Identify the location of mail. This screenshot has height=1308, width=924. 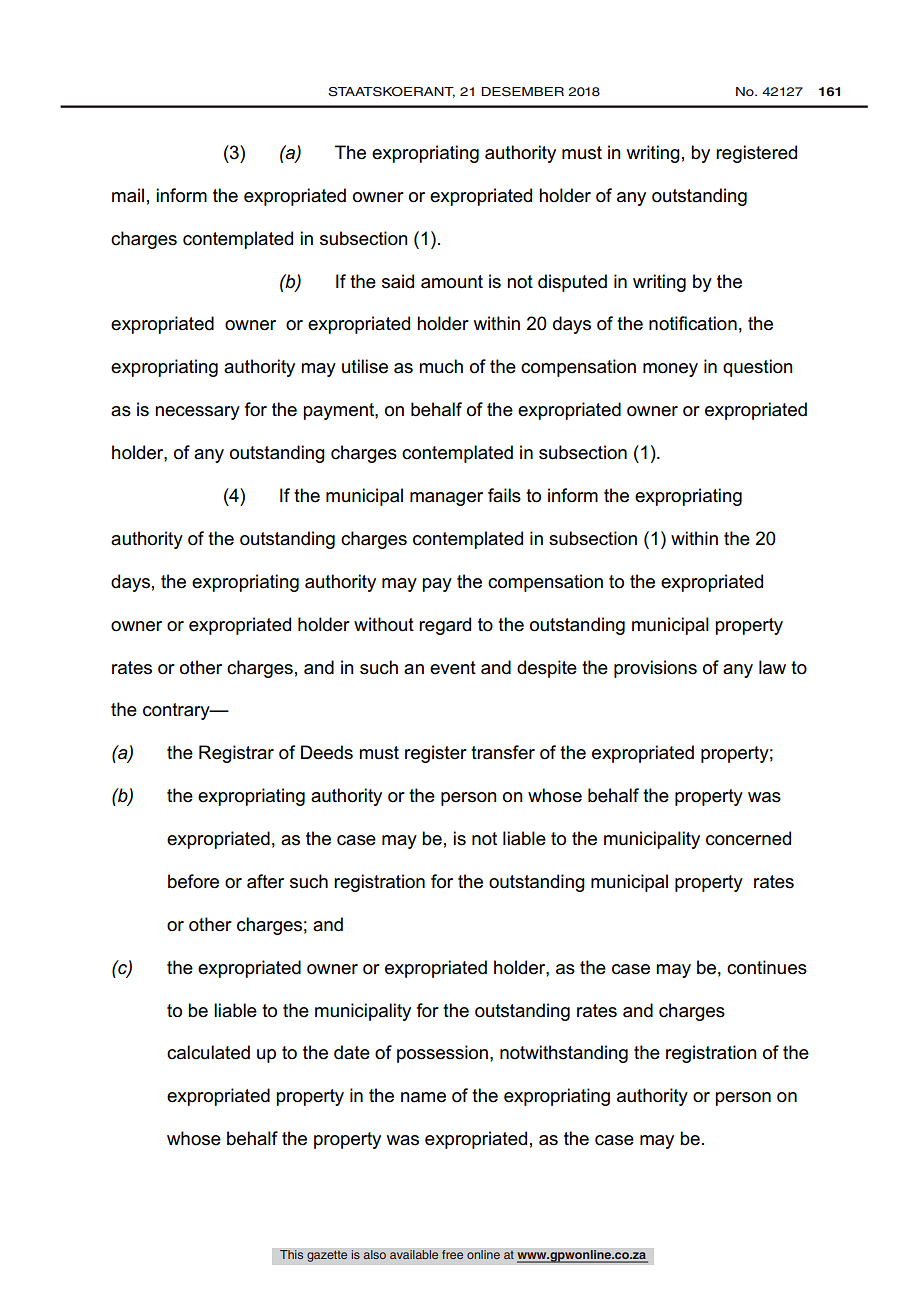
(128, 195).
